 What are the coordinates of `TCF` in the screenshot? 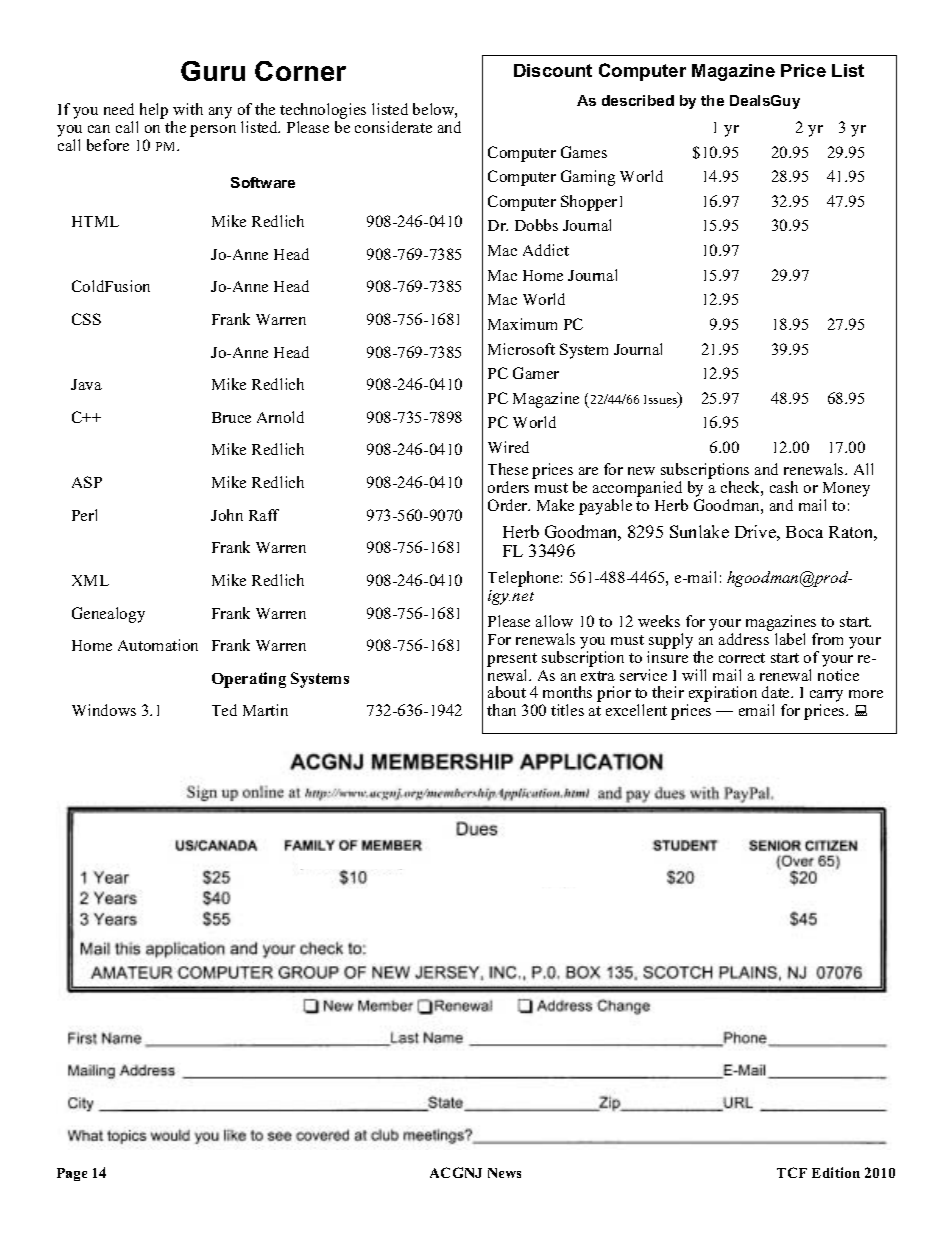 It's located at (792, 1172).
